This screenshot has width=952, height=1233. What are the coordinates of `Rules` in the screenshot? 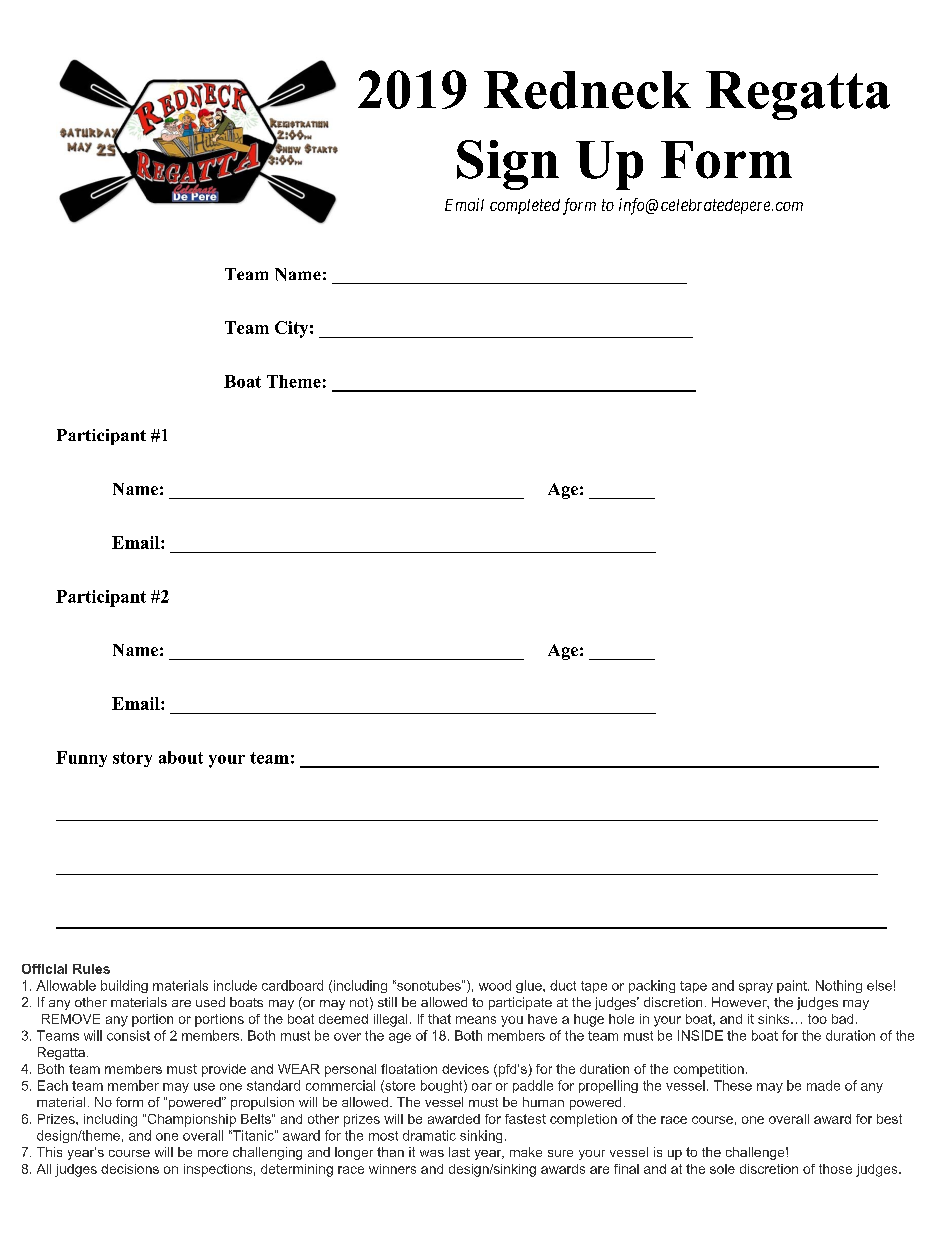 It's located at (91, 969).
